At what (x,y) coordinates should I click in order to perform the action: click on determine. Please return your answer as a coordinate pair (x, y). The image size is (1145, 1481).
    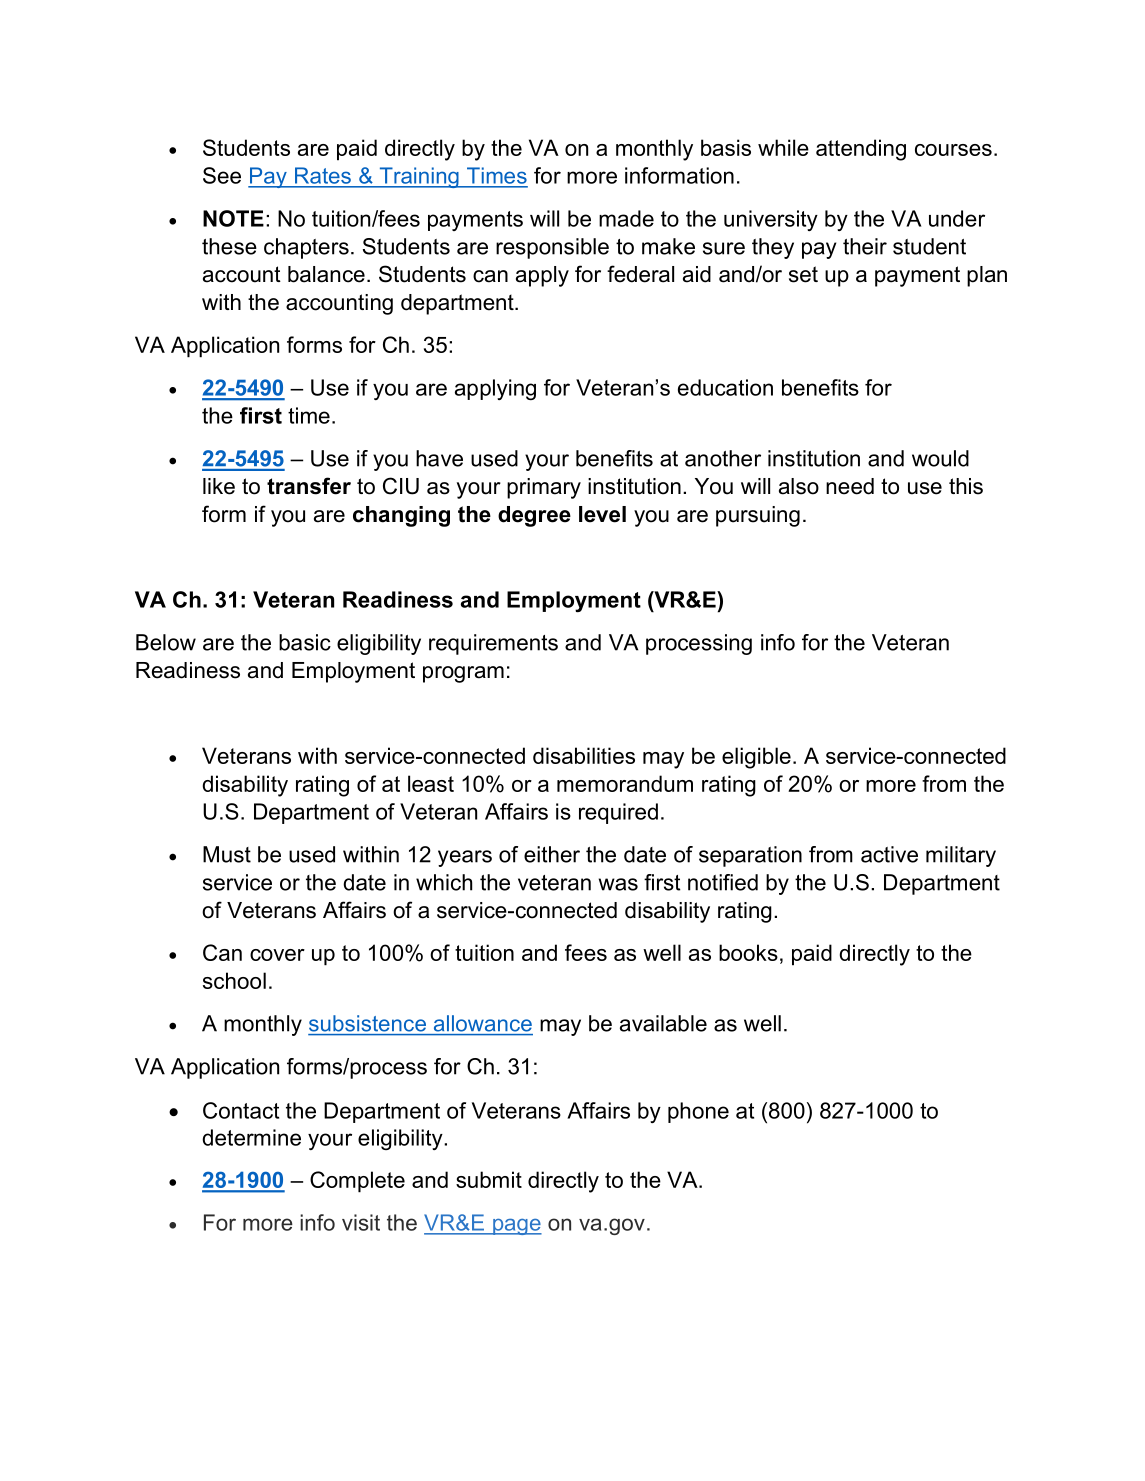
    Looking at the image, I should click on (251, 1137).
